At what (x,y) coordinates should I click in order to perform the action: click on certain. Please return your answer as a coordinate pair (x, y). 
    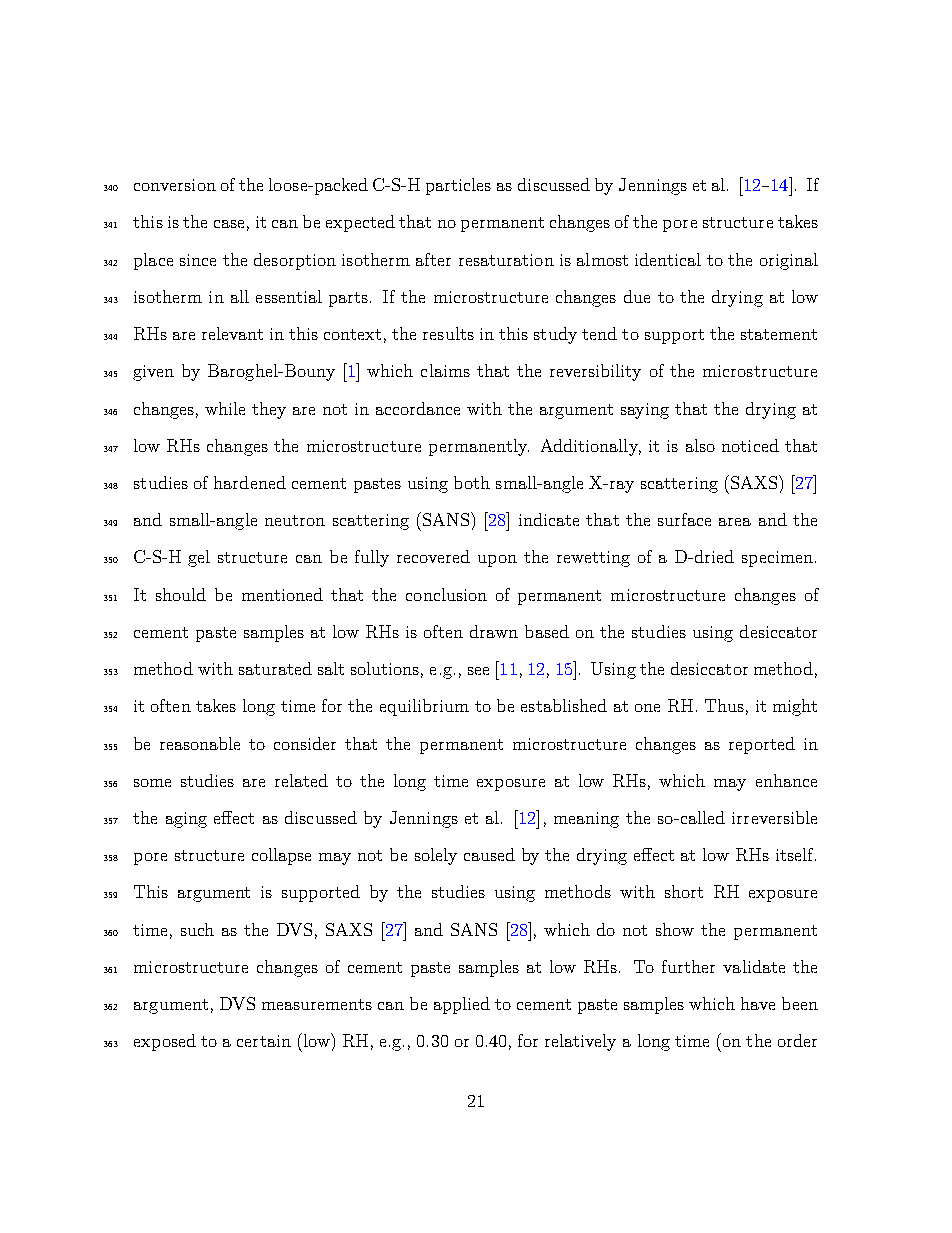
    Looking at the image, I should click on (264, 1041).
